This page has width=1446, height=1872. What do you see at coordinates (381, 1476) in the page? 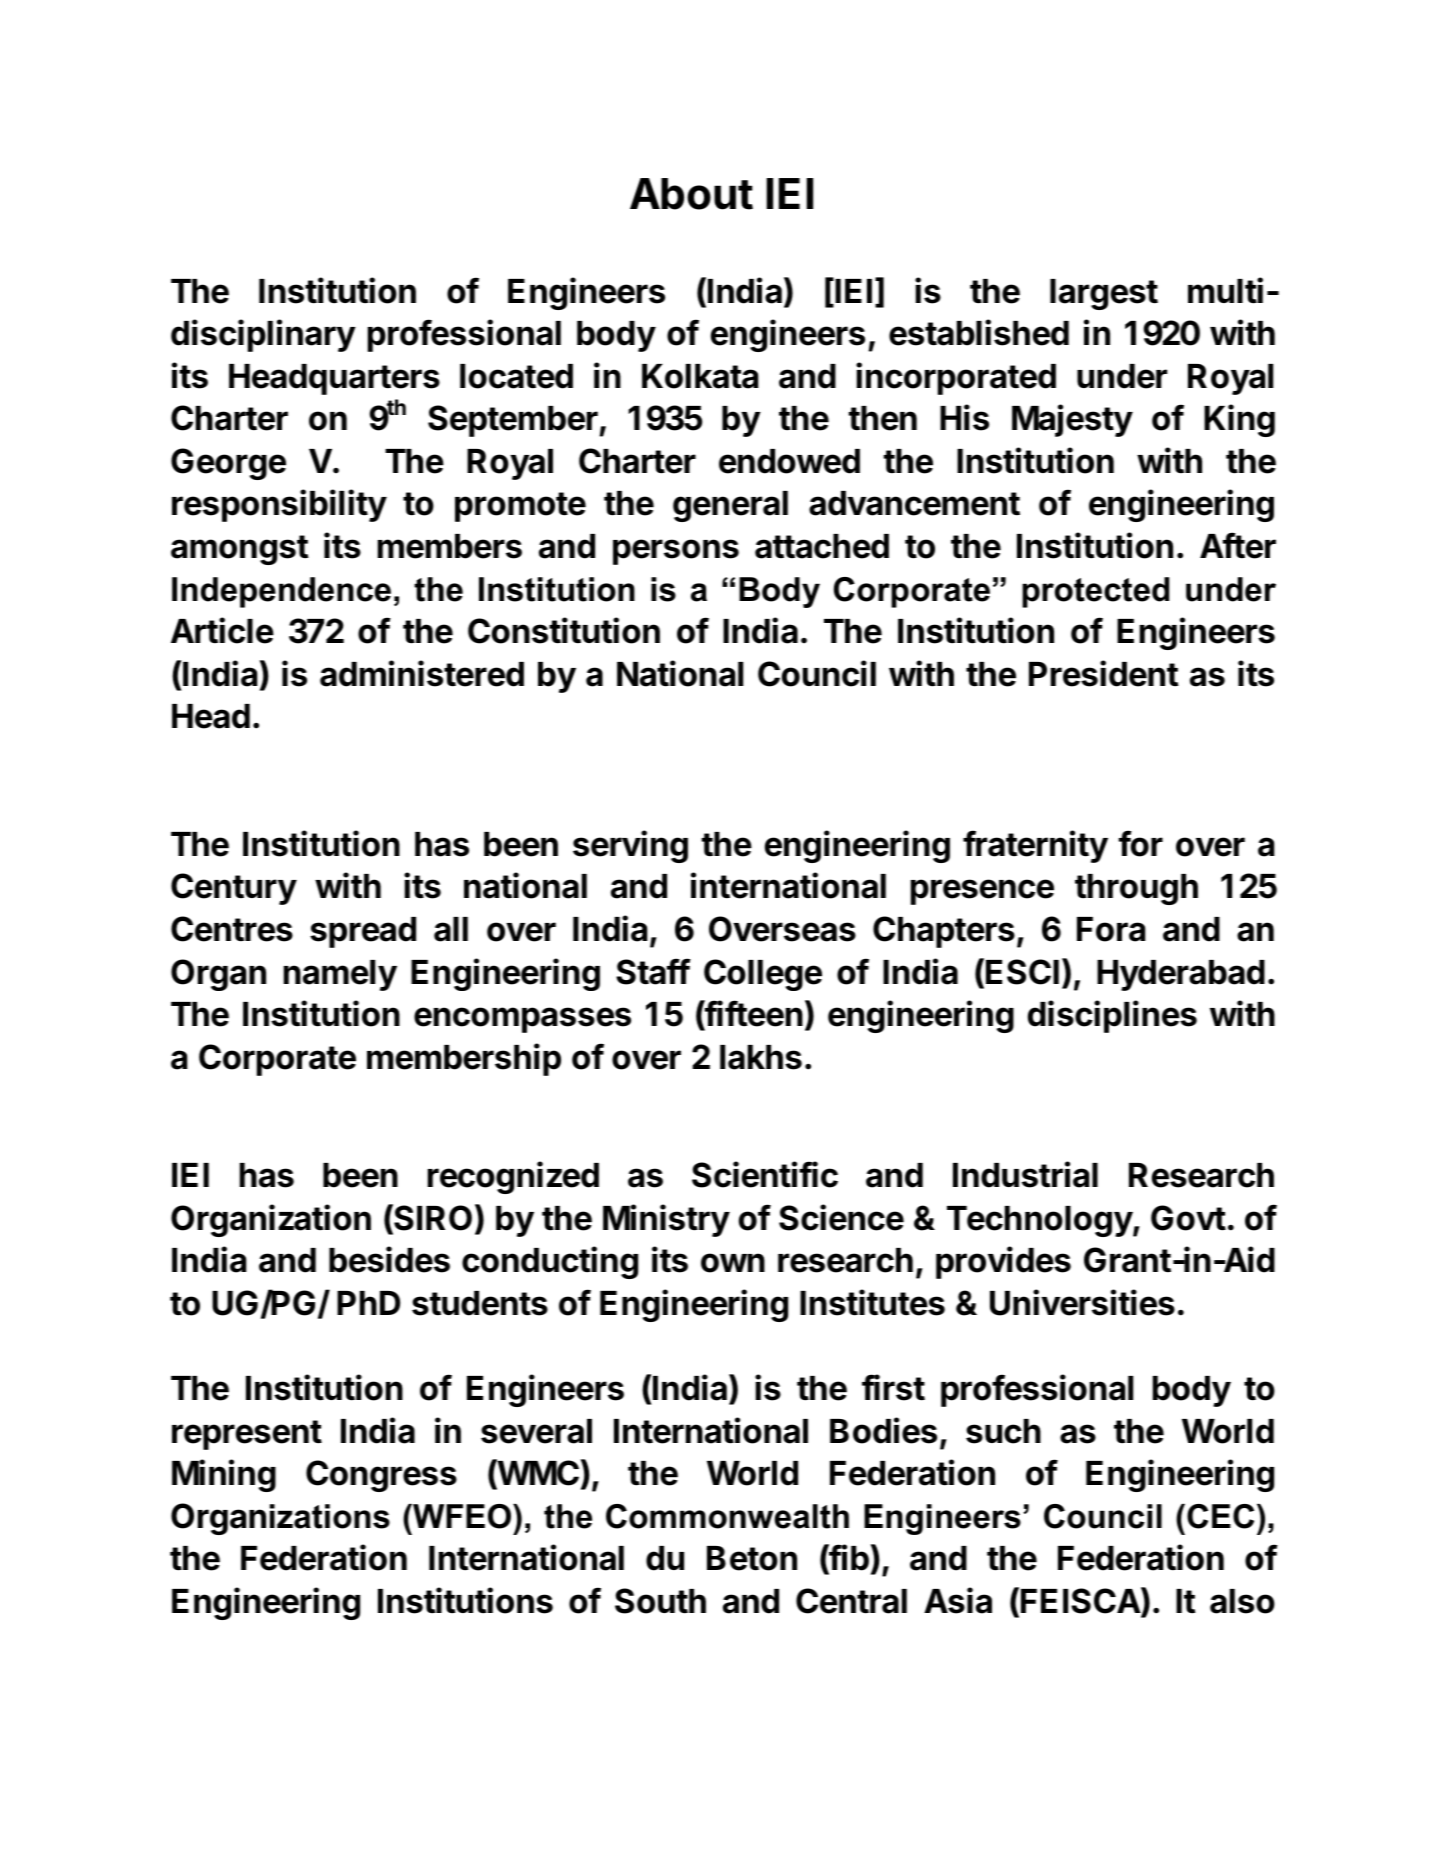
I see `Congress` at bounding box center [381, 1476].
